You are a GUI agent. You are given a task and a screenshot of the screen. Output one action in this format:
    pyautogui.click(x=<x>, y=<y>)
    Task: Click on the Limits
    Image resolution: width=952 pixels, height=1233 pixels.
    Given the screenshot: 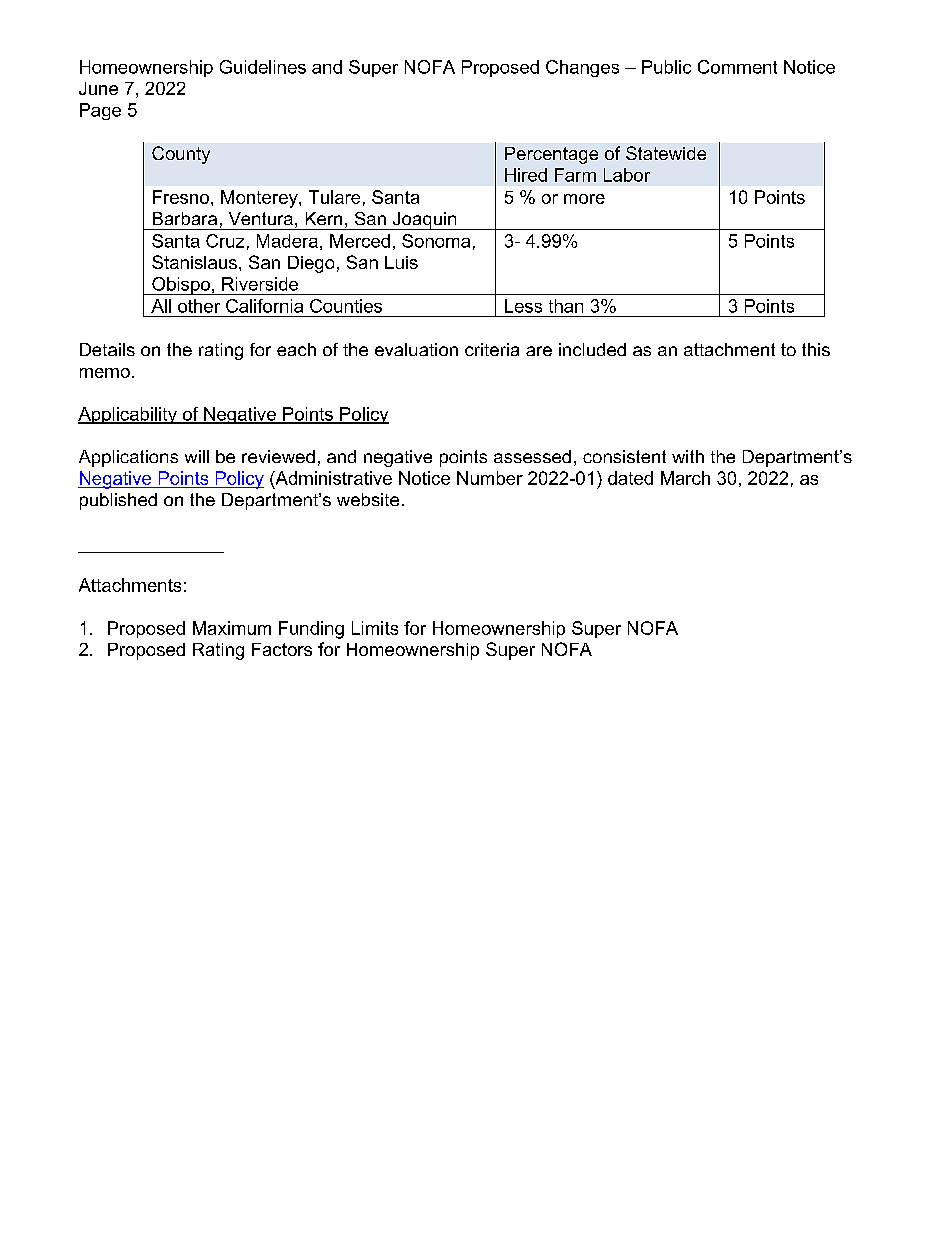 What is the action you would take?
    pyautogui.click(x=375, y=628)
